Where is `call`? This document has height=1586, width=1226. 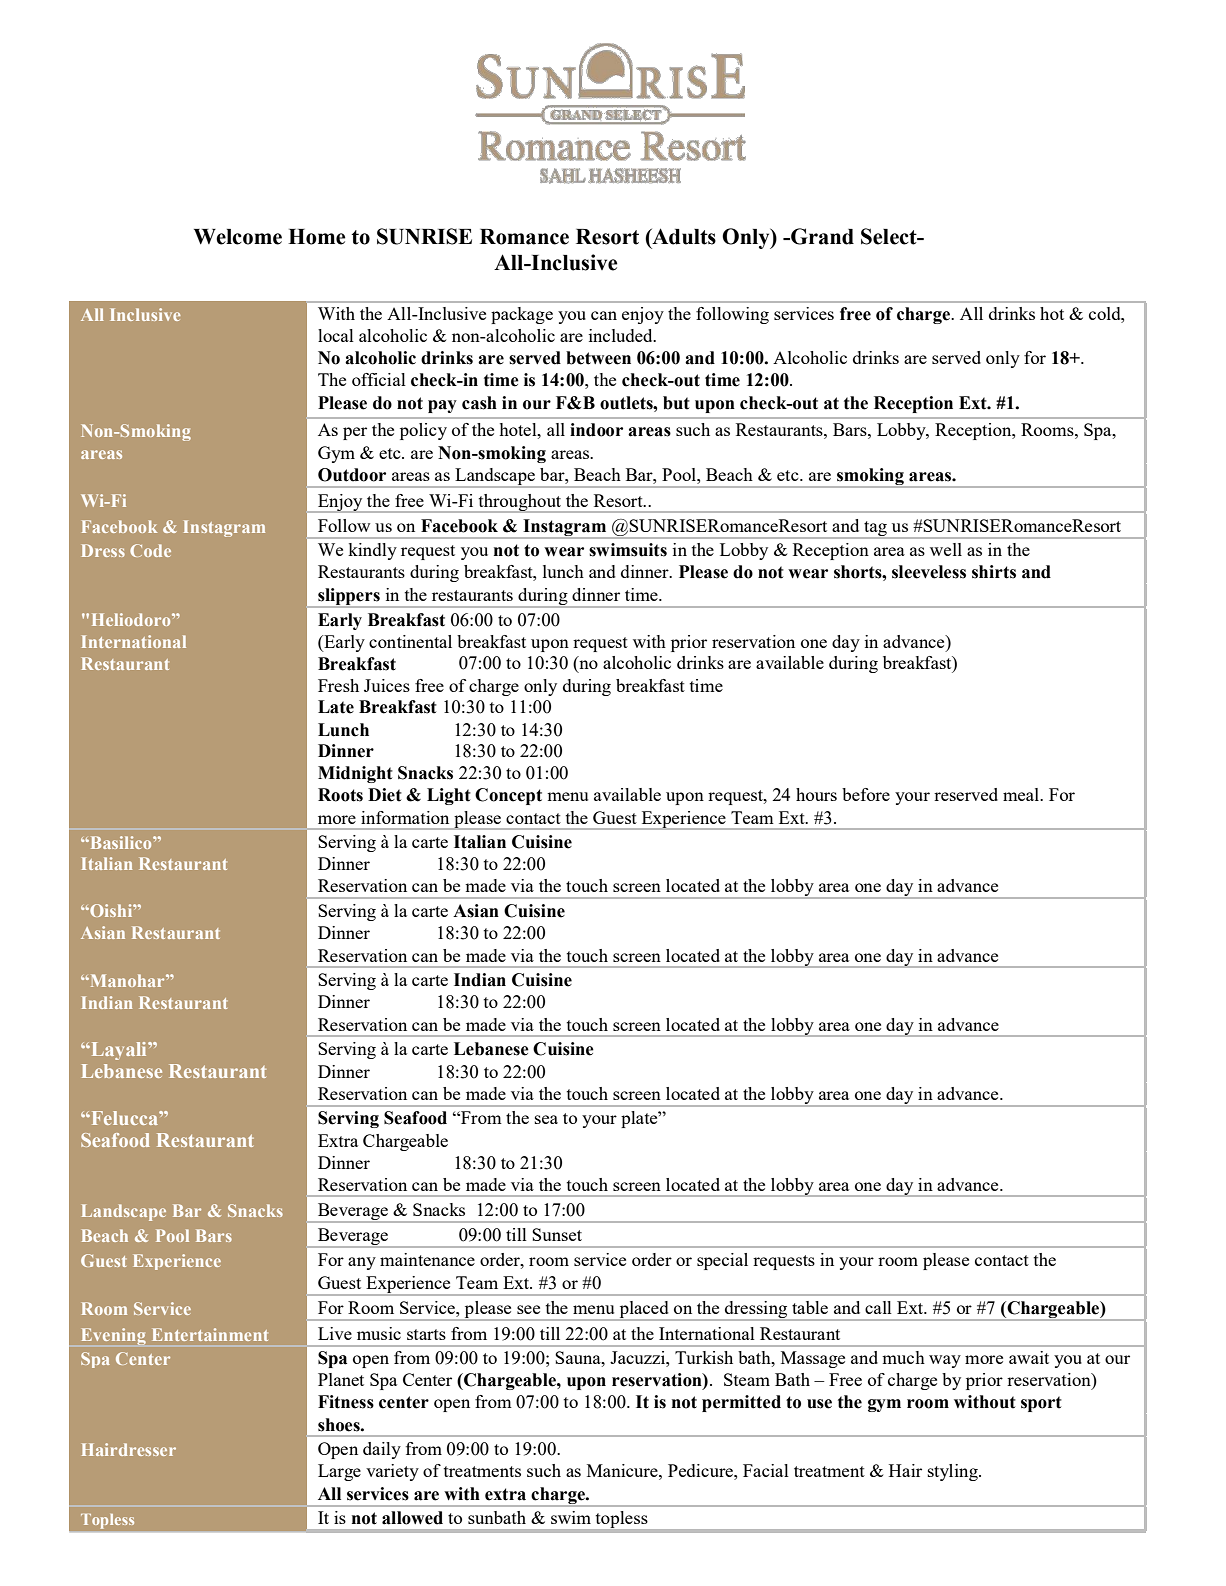
call is located at coordinates (878, 1307).
